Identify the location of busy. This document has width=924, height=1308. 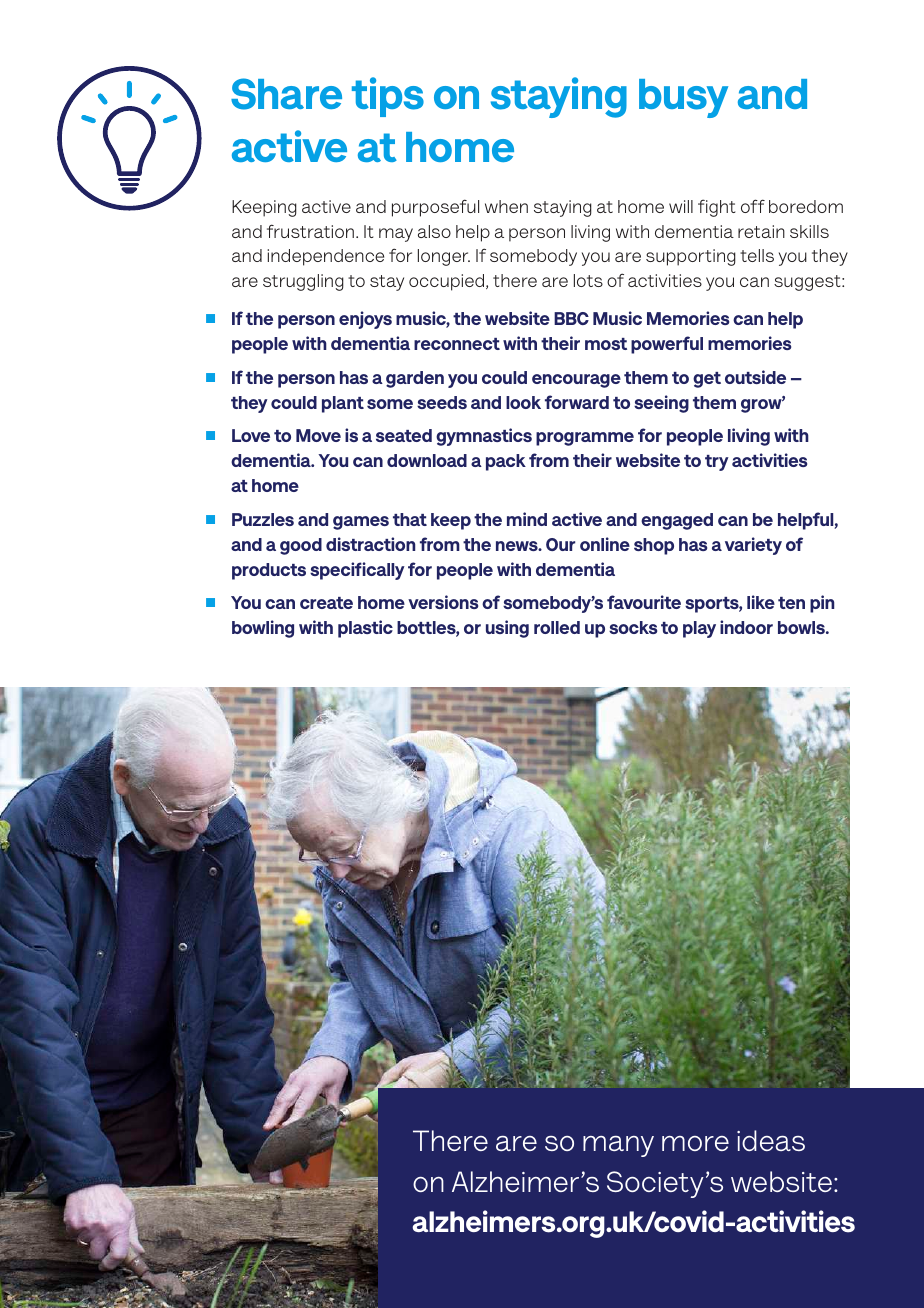
(683, 98).
